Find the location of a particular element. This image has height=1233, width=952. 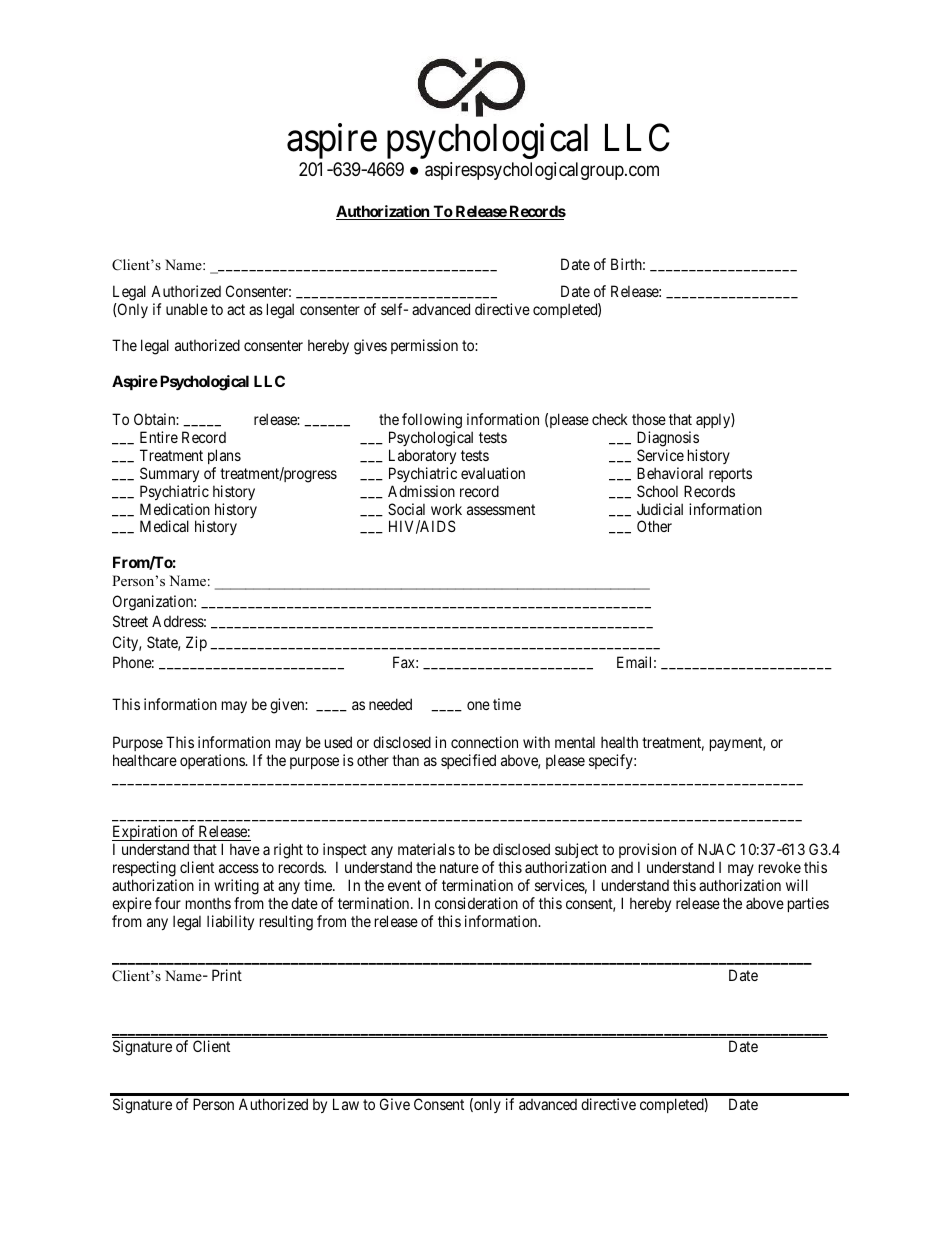

consideration is located at coordinates (476, 903).
